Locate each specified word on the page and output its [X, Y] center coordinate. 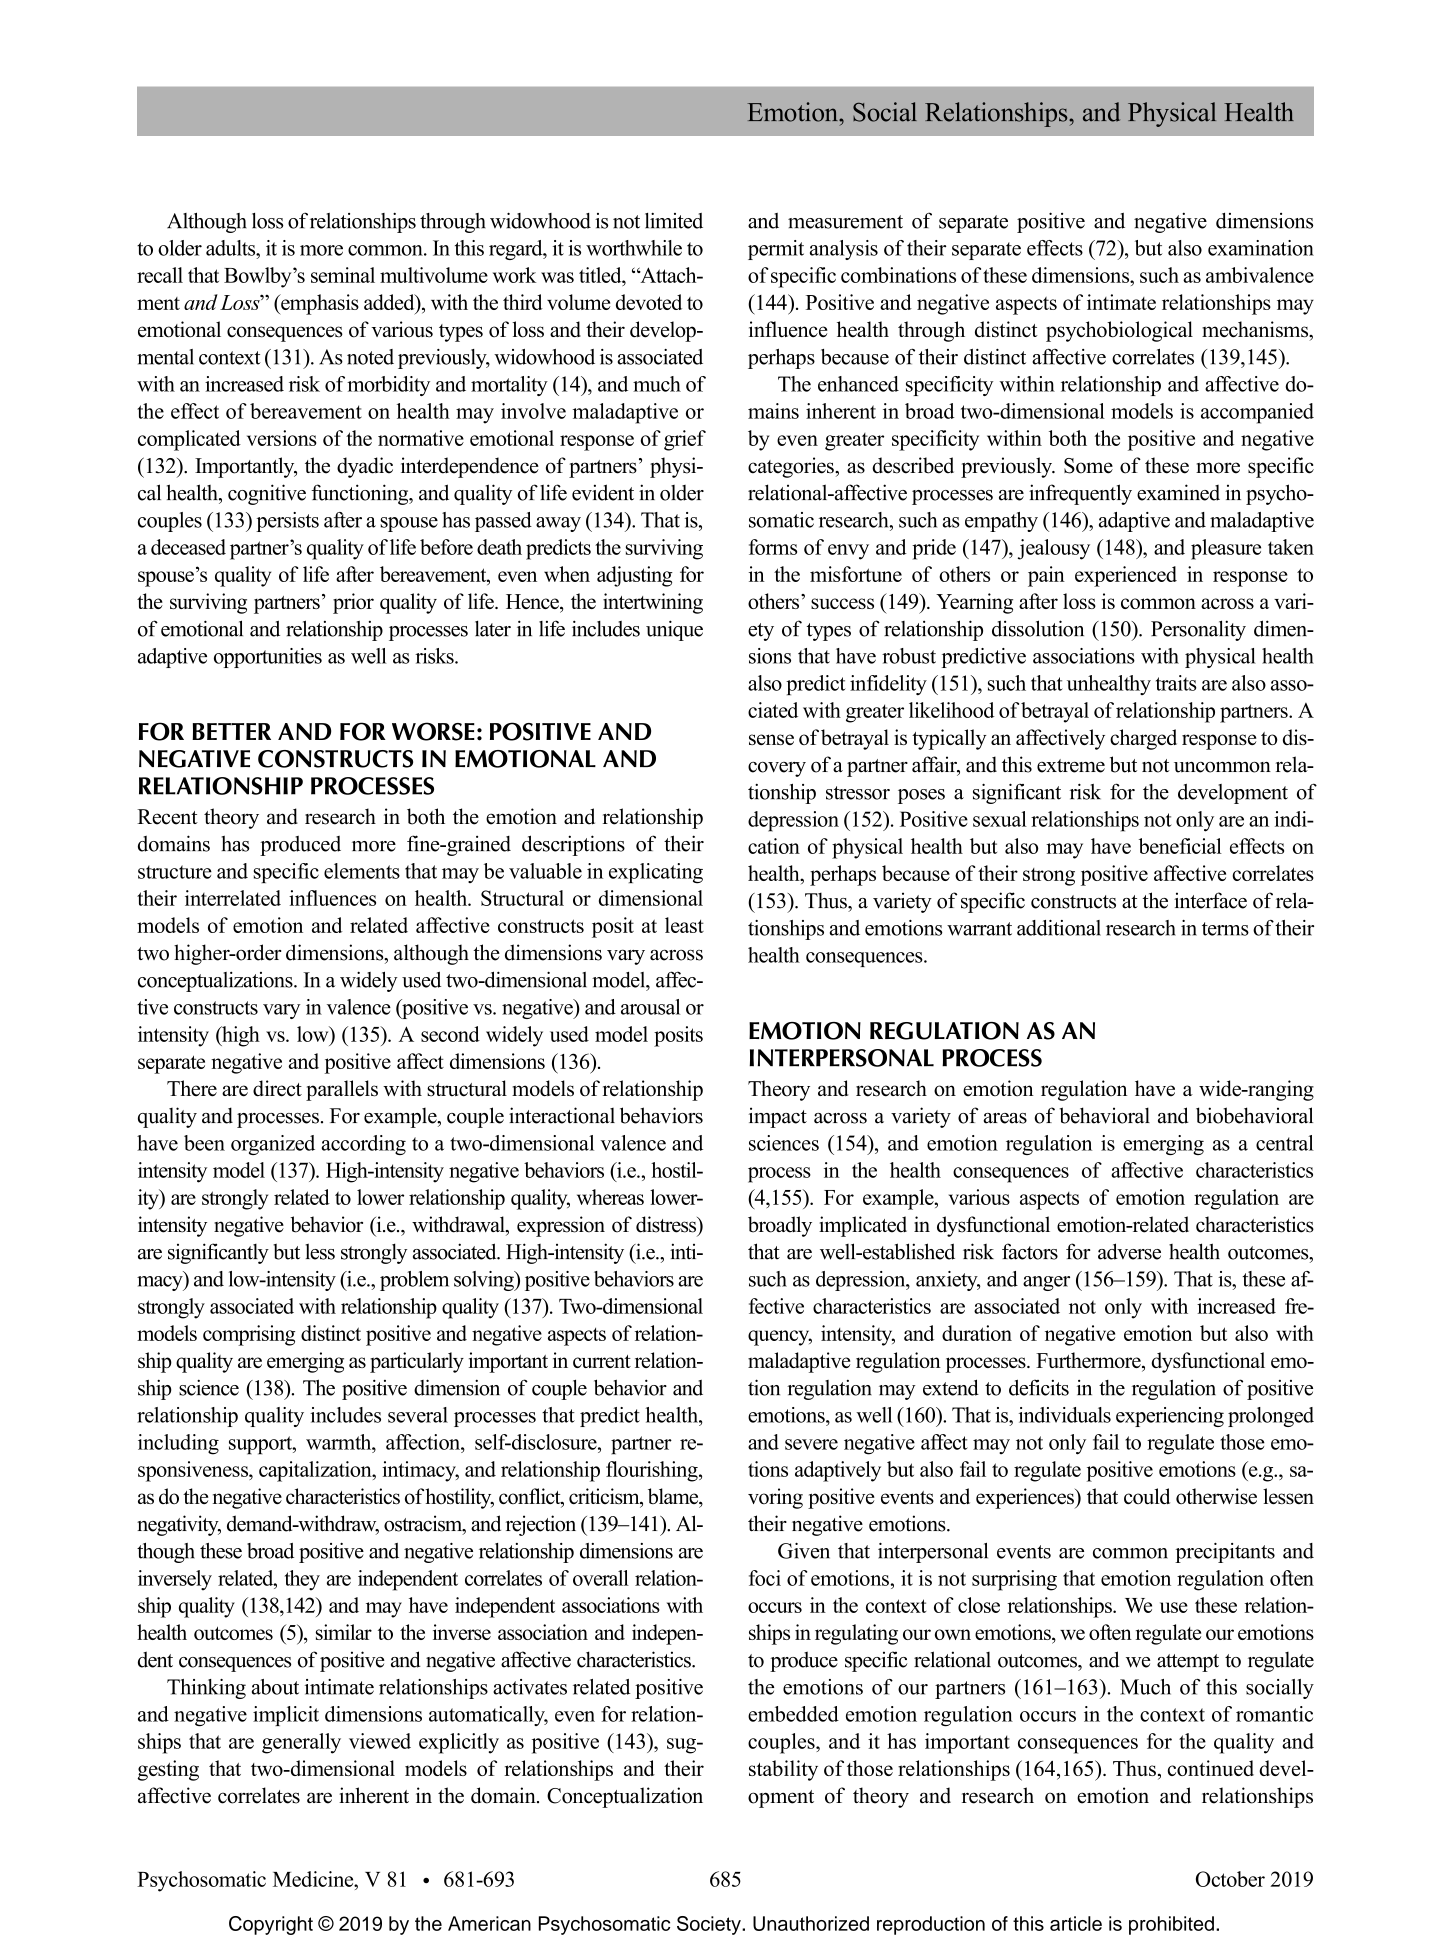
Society [710, 1925]
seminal [343, 275]
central [1285, 1143]
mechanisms [1256, 330]
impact [778, 1117]
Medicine [314, 1879]
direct [277, 1088]
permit [776, 250]
